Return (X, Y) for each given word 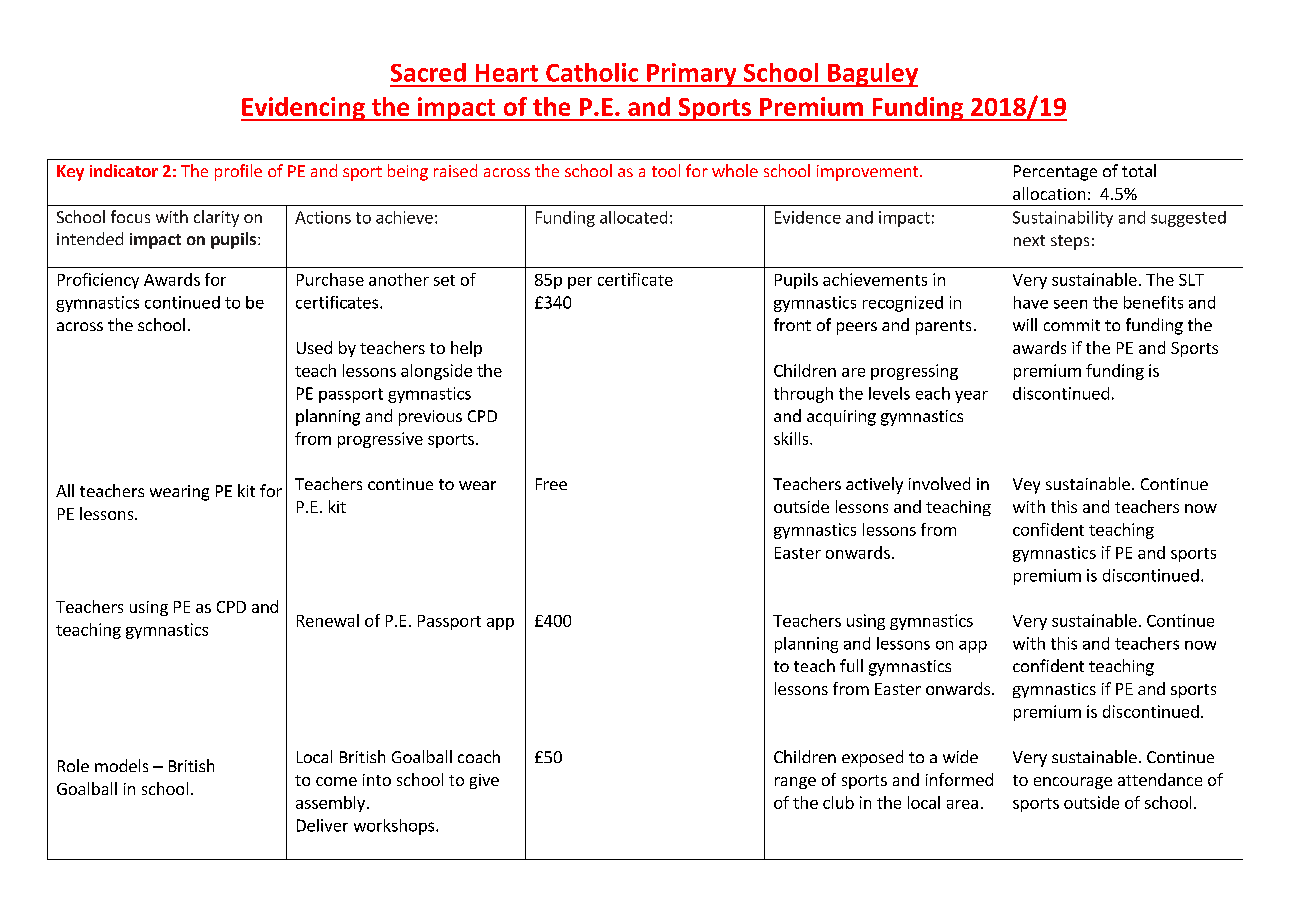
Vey (1026, 486)
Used (314, 347)
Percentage (1055, 173)
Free (551, 484)
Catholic (592, 72)
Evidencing (304, 109)
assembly (330, 804)
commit (1072, 325)
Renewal (328, 620)
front (792, 324)
